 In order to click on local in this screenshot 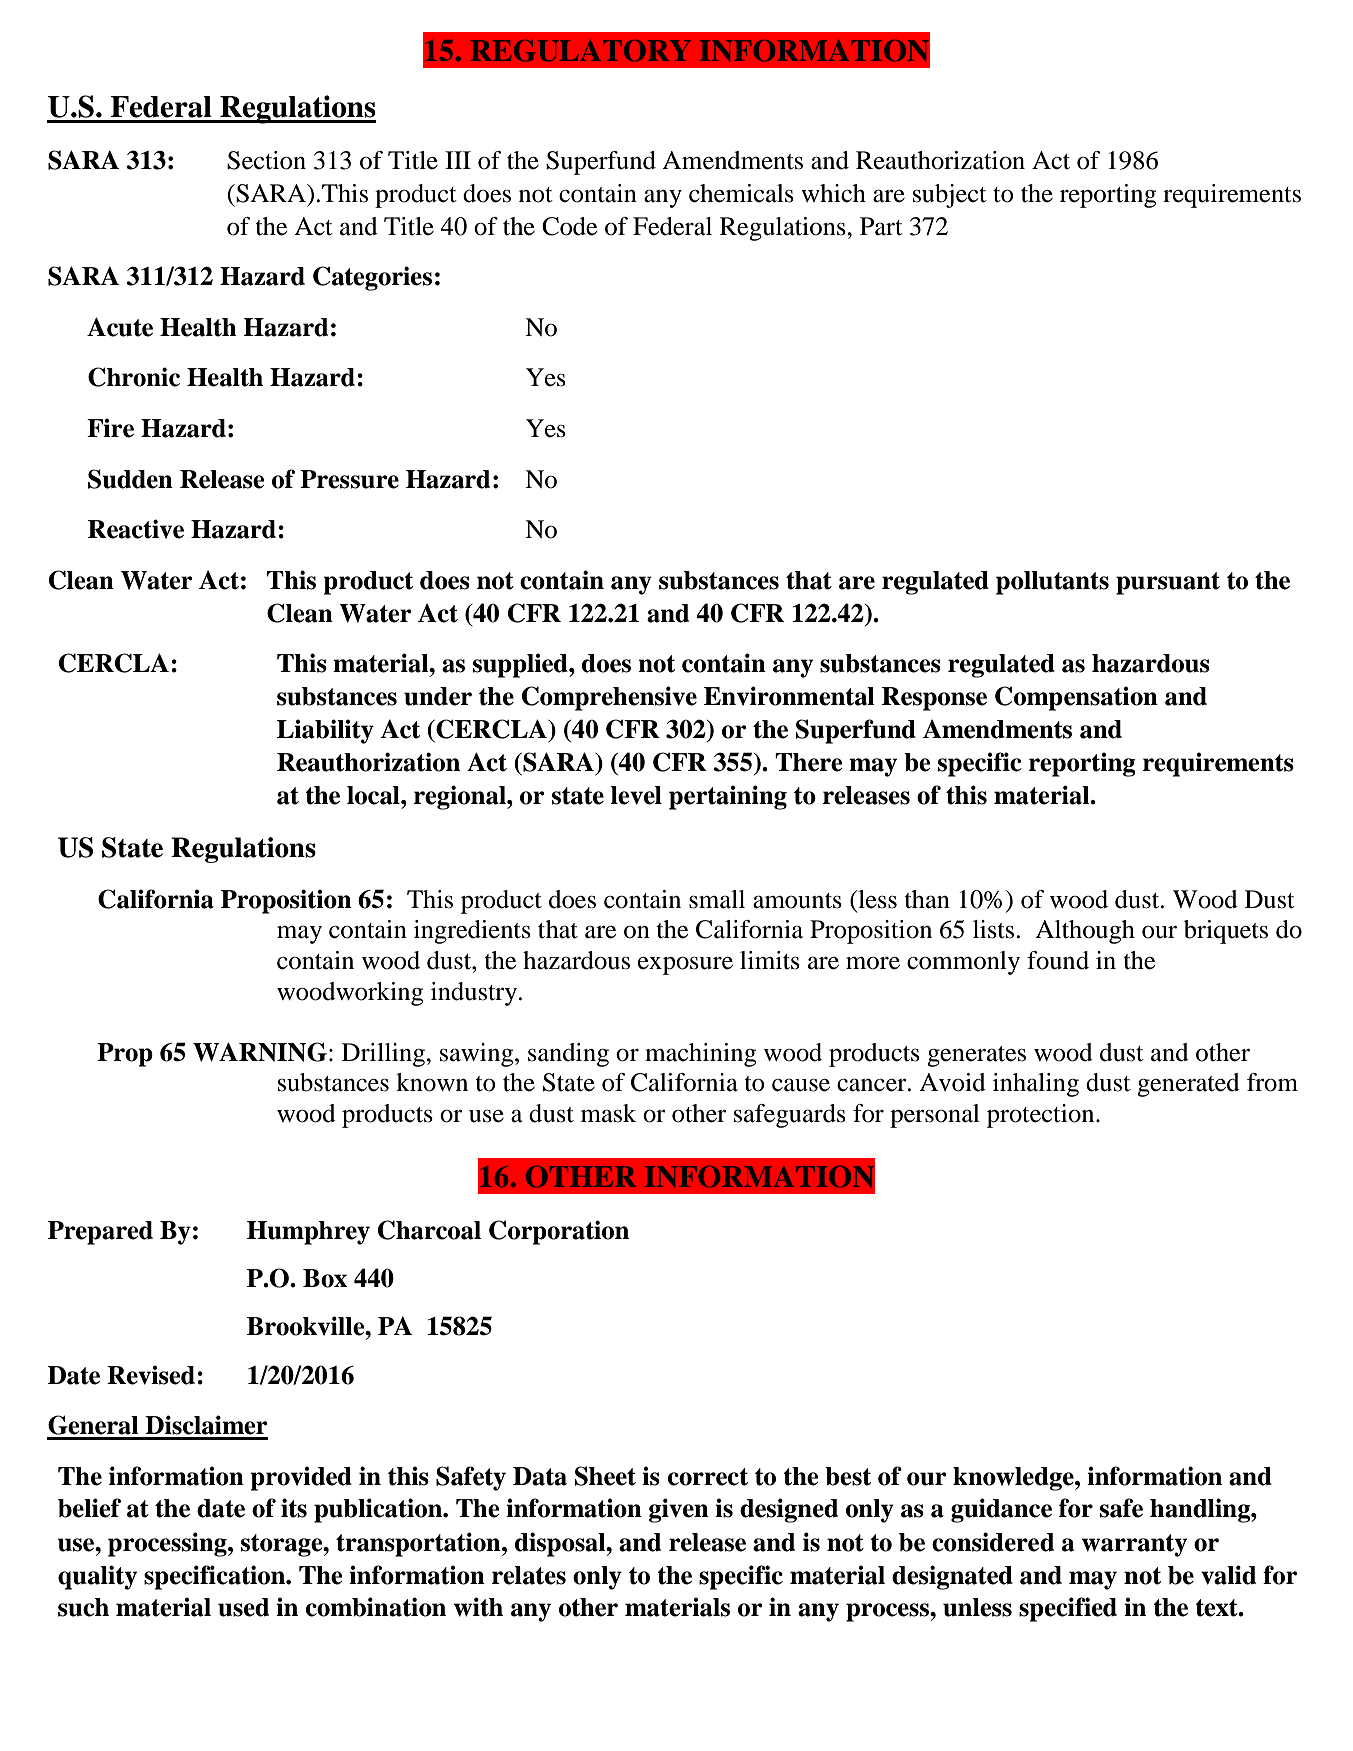, I will do `click(374, 795)`.
